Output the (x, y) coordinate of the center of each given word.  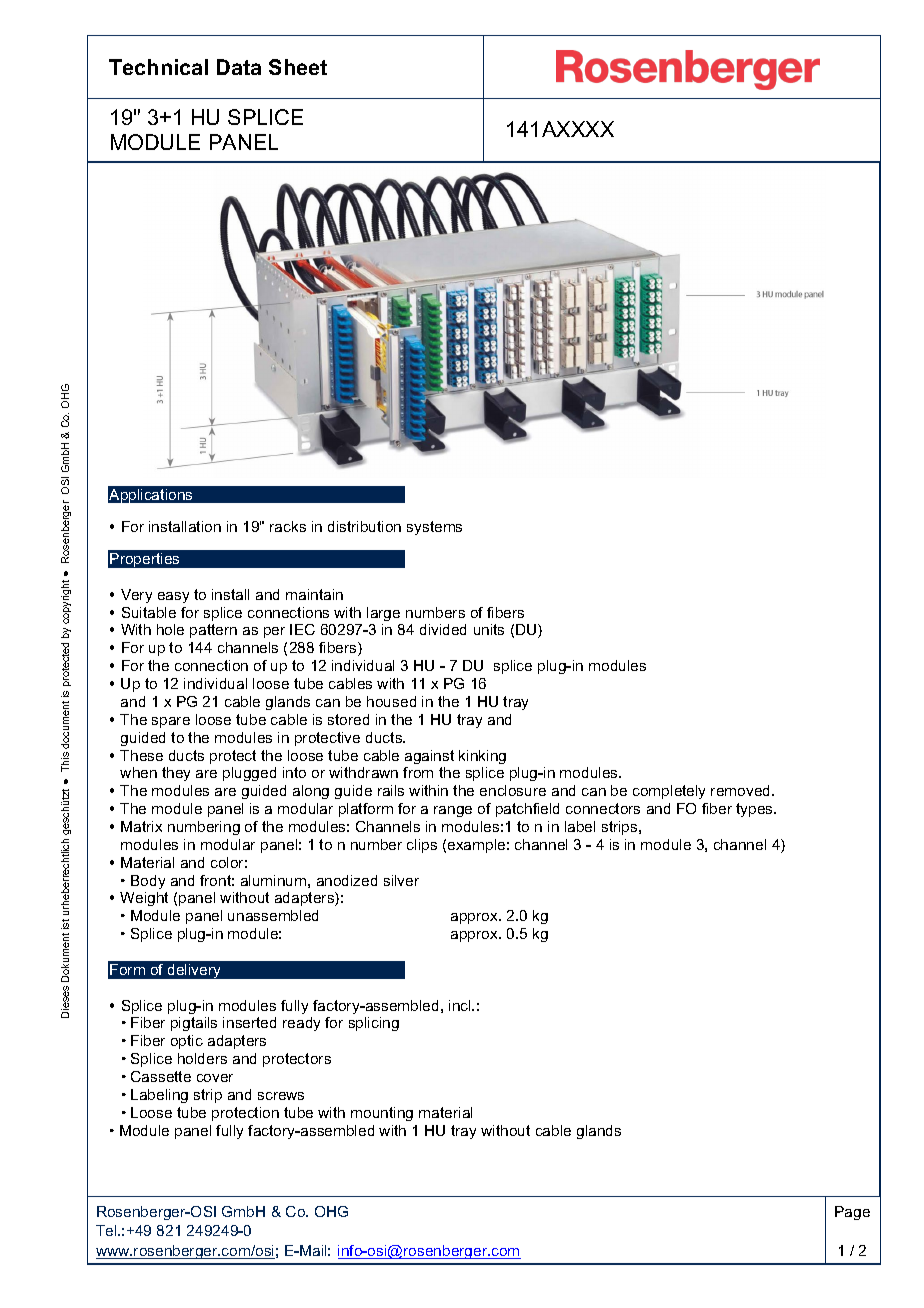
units (489, 629)
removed (742, 790)
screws (281, 1096)
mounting (382, 1114)
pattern (213, 631)
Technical (158, 67)
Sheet (298, 67)
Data (239, 67)
